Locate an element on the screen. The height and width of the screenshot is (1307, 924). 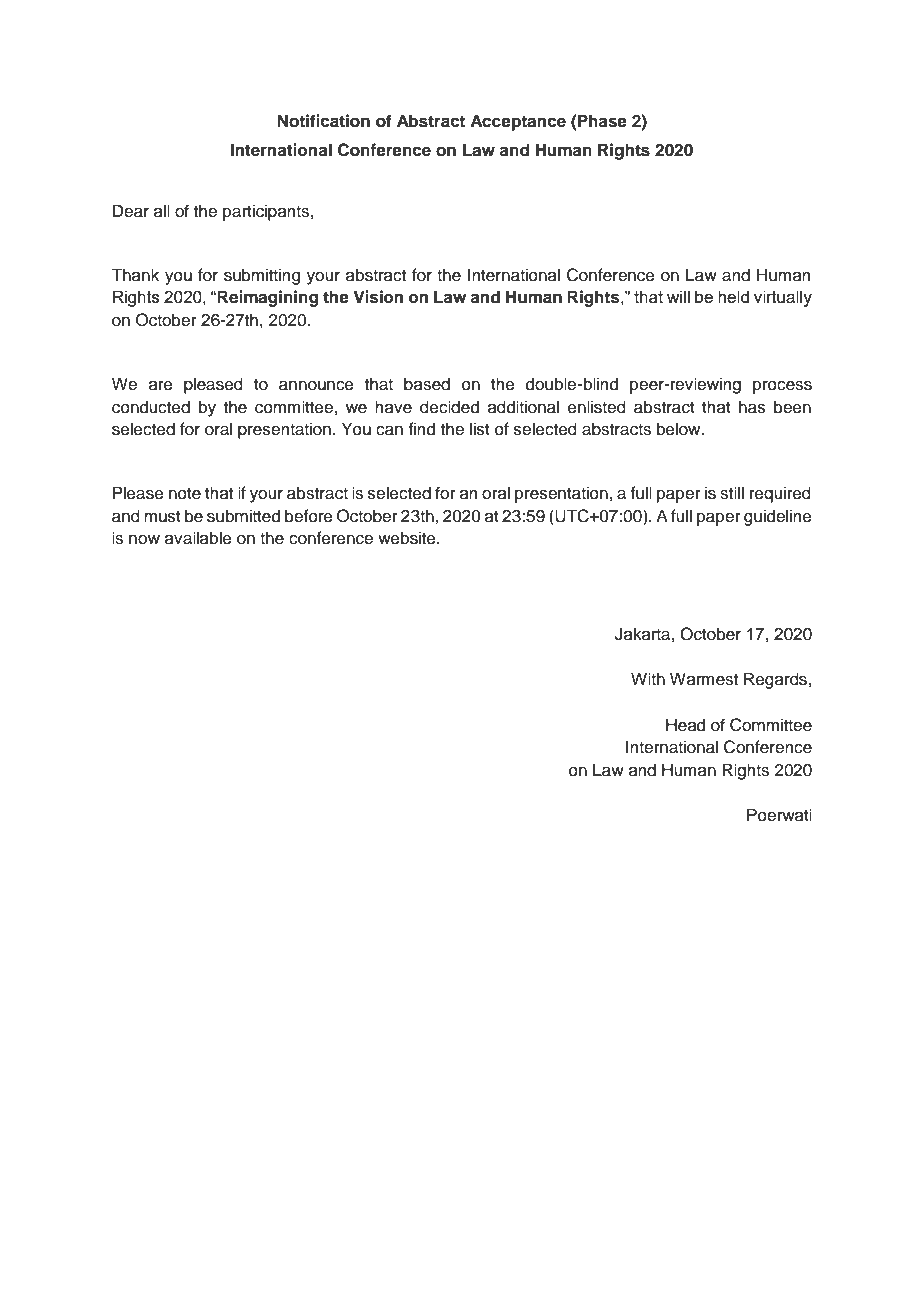
available is located at coordinates (198, 538).
